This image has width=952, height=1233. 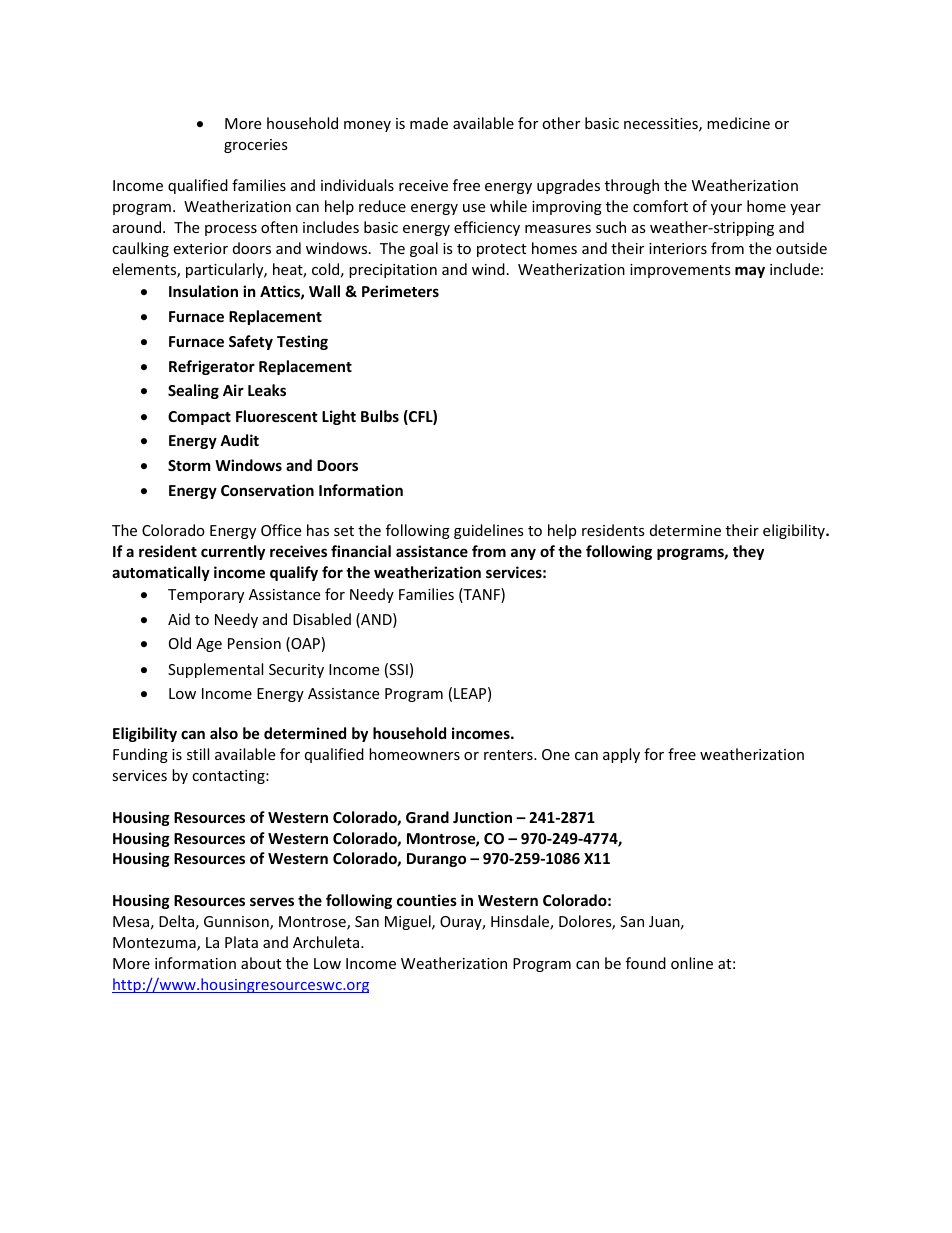 What do you see at coordinates (233, 552) in the image?
I see `currently` at bounding box center [233, 552].
